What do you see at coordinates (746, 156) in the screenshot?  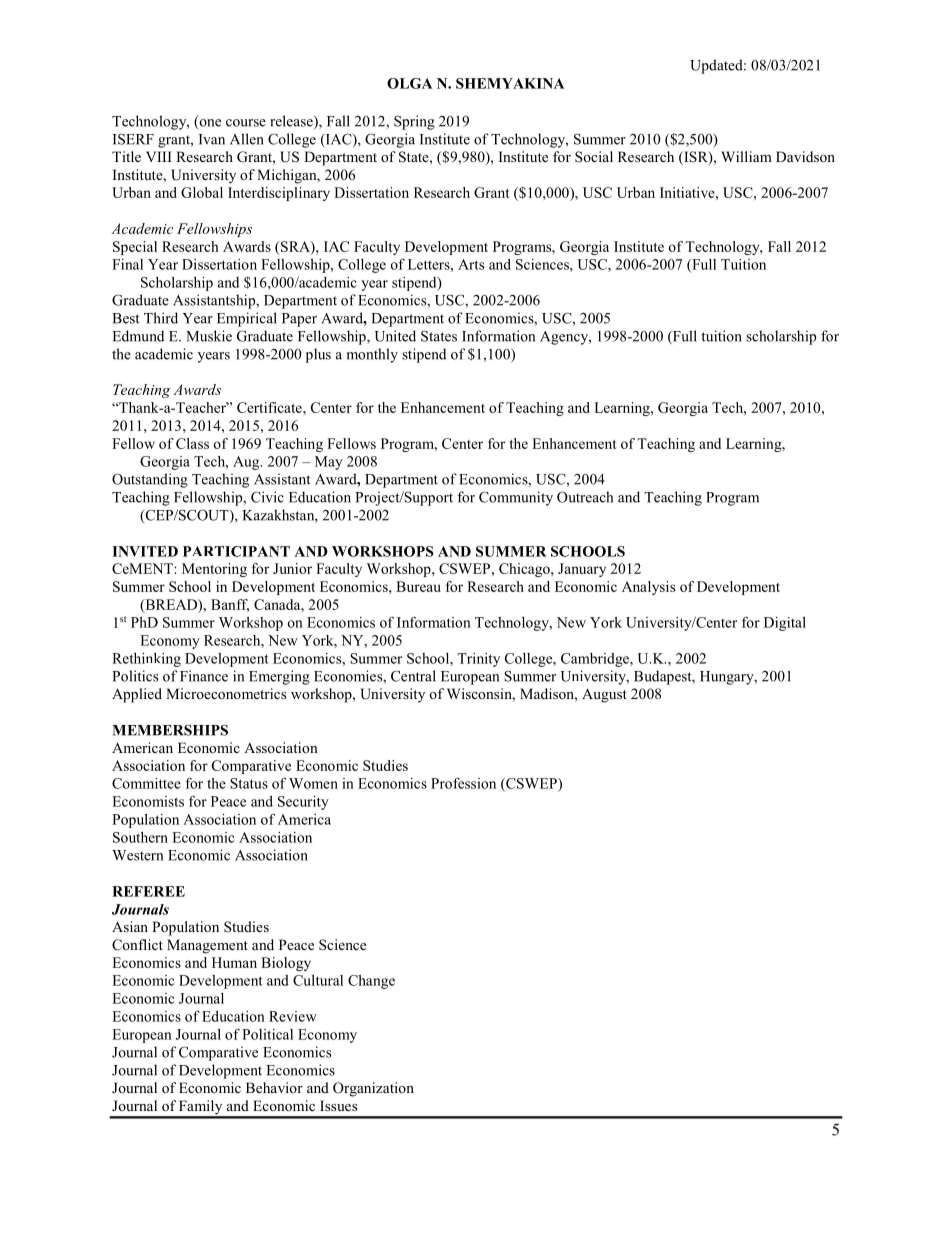 I see `William` at bounding box center [746, 156].
